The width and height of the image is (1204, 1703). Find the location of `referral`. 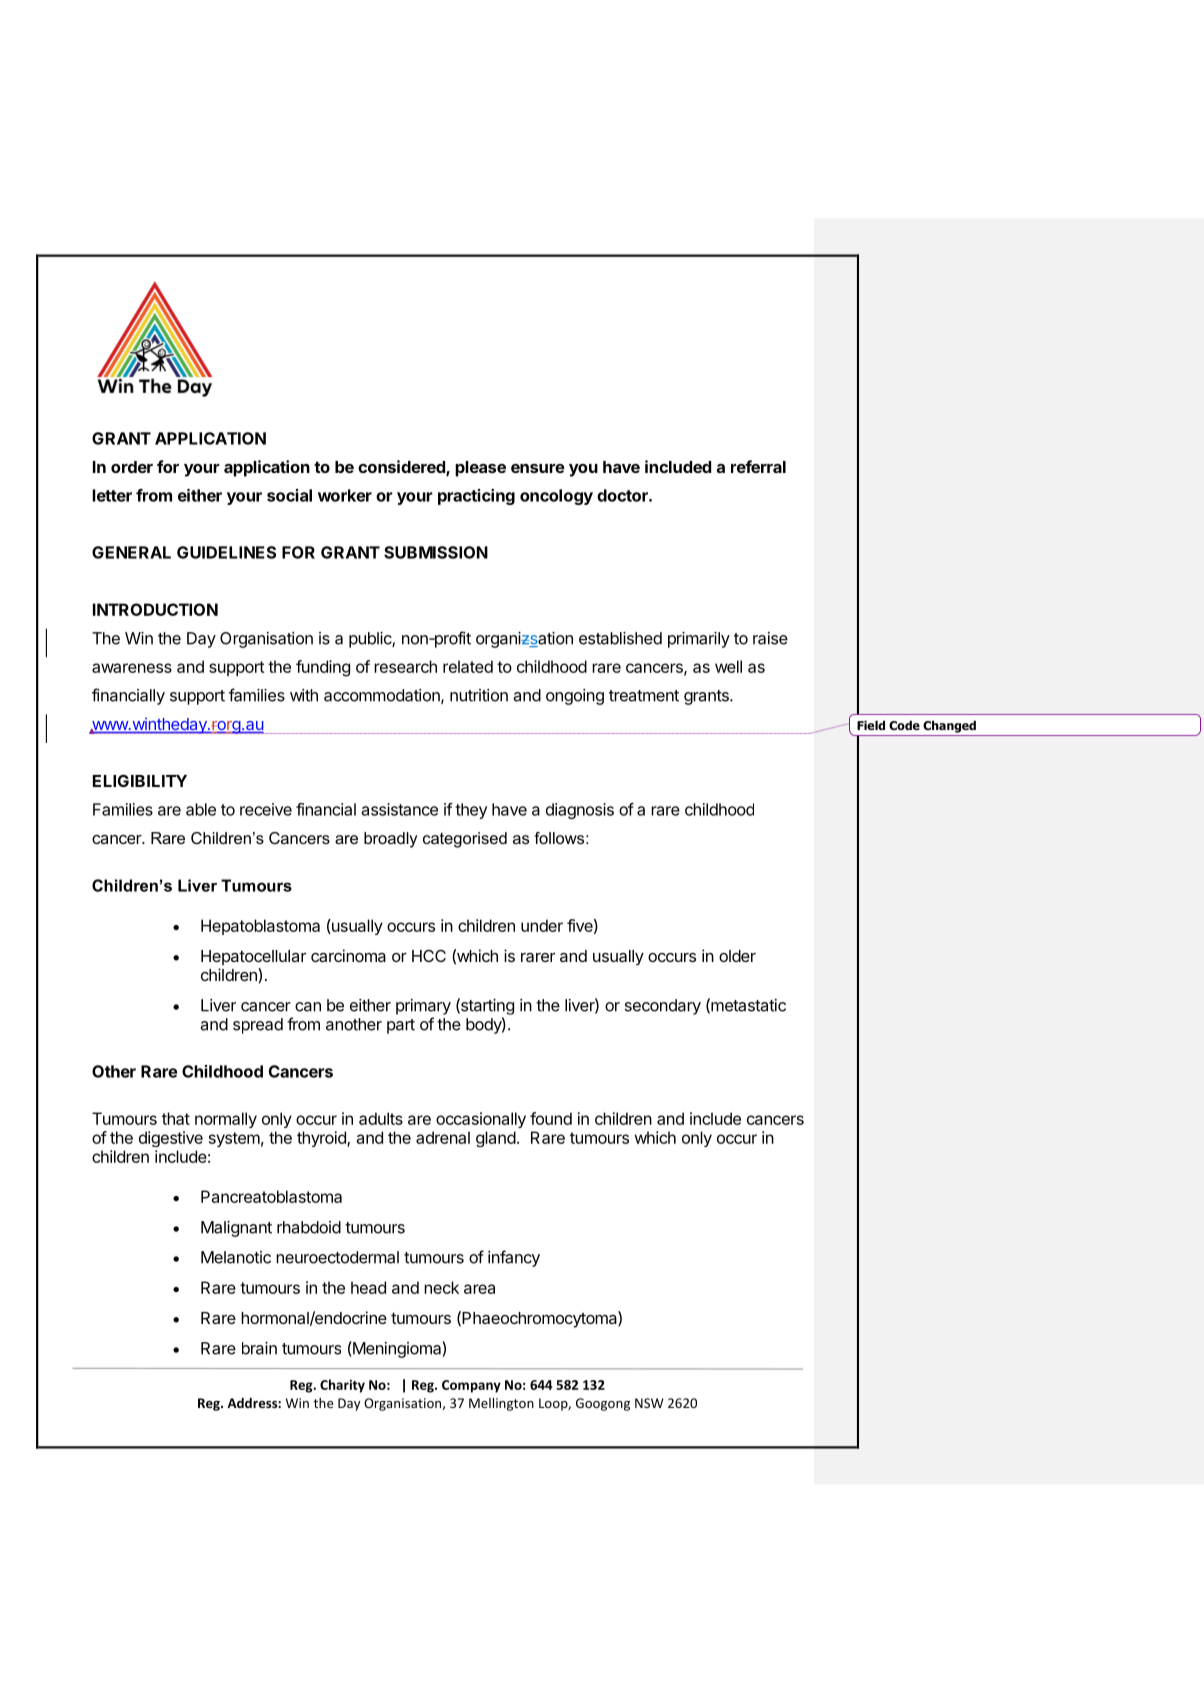

referral is located at coordinates (758, 466).
